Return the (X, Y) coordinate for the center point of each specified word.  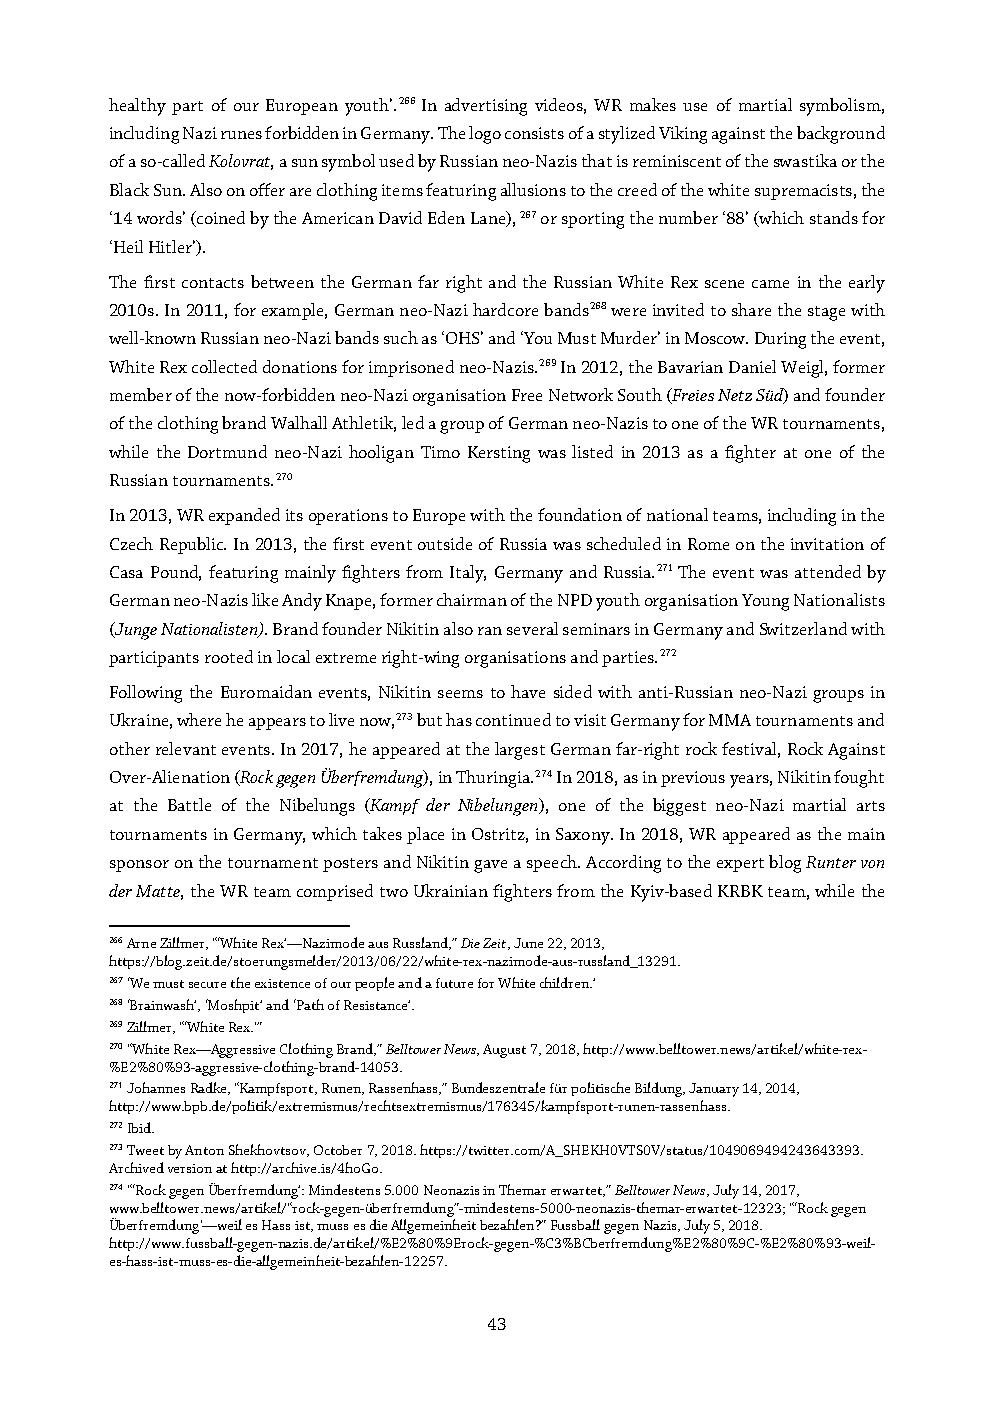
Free (527, 395)
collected (224, 366)
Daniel (752, 366)
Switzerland (803, 628)
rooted (229, 656)
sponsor (139, 866)
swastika (805, 160)
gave (490, 866)
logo (485, 135)
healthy (137, 107)
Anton (204, 1150)
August (504, 1051)
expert (740, 865)
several (532, 628)
